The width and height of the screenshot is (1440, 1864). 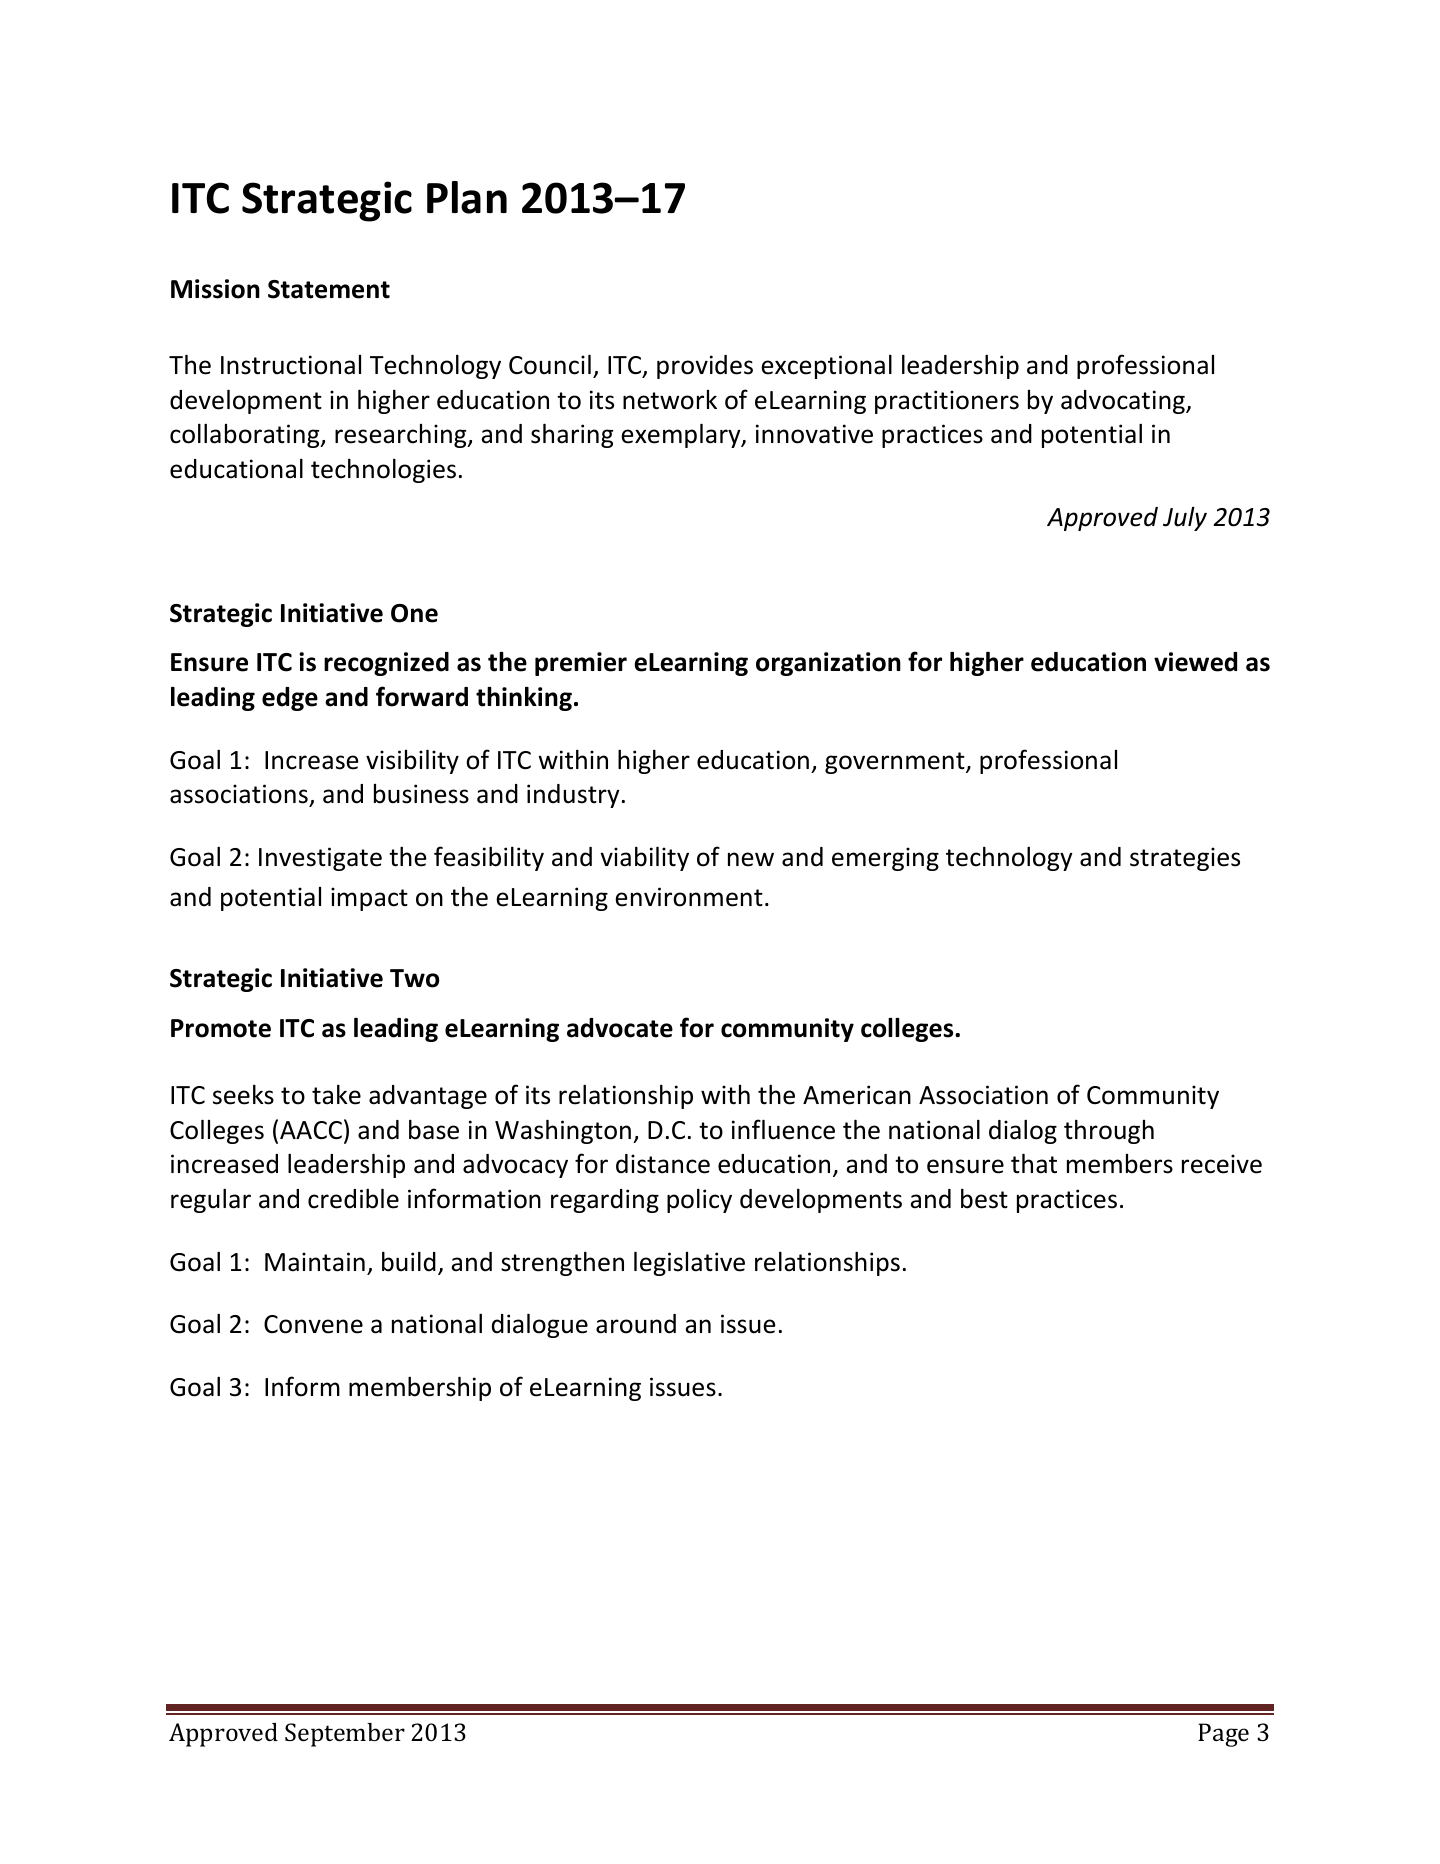 I want to click on through, so click(x=1109, y=1131).
